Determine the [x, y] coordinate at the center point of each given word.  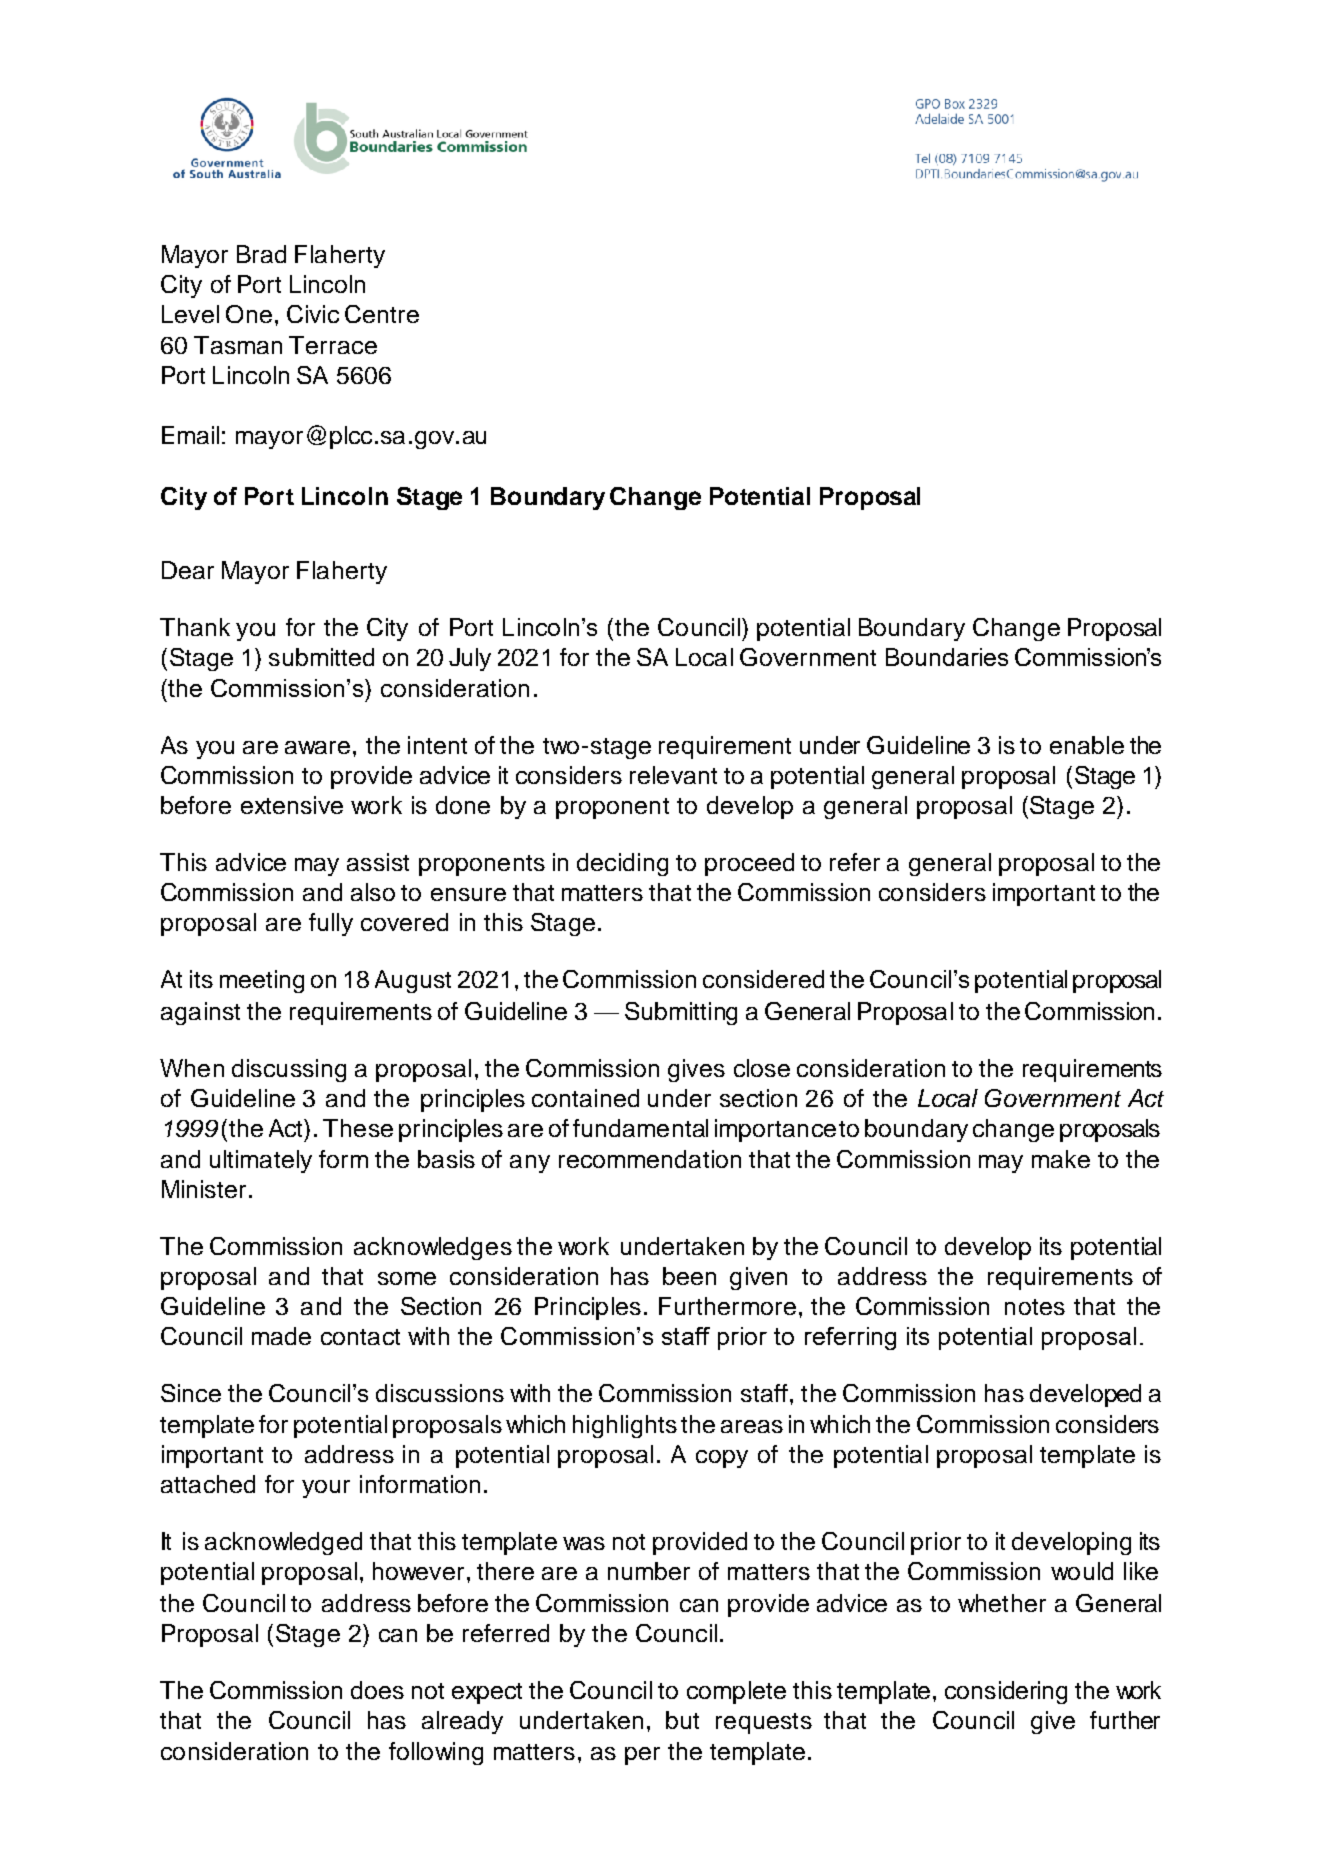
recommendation [650, 1159]
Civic [313, 314]
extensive [292, 805]
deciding [622, 864]
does [377, 1690]
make [1061, 1159]
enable [1087, 745]
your [326, 1489]
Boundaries [947, 657]
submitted [321, 657]
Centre [382, 314]
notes [1035, 1307]
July [470, 659]
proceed [749, 864]
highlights [625, 1426]
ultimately [261, 1161]
